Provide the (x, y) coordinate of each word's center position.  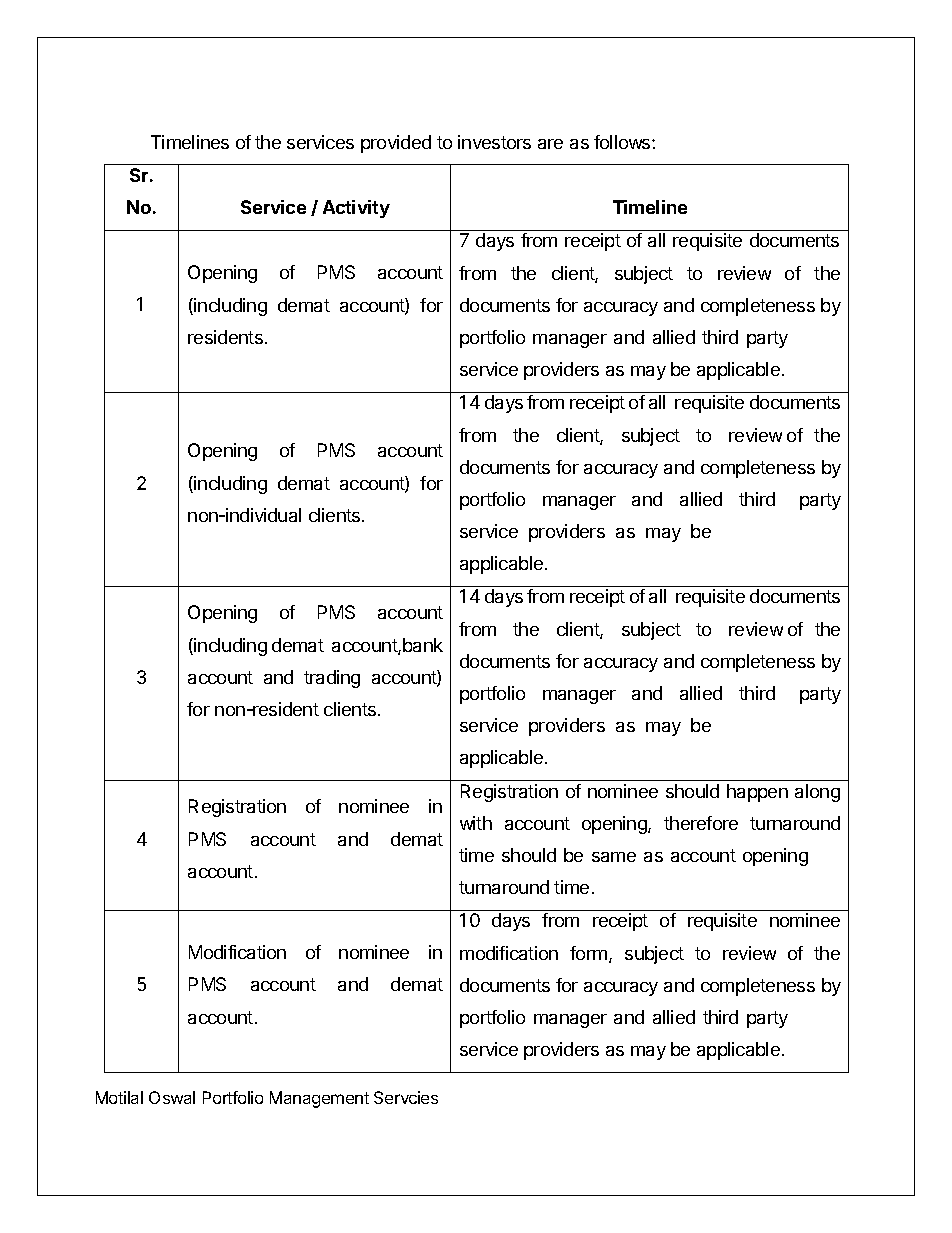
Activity (356, 209)
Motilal (119, 1097)
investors (494, 142)
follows (623, 142)
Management (319, 1099)
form (588, 953)
